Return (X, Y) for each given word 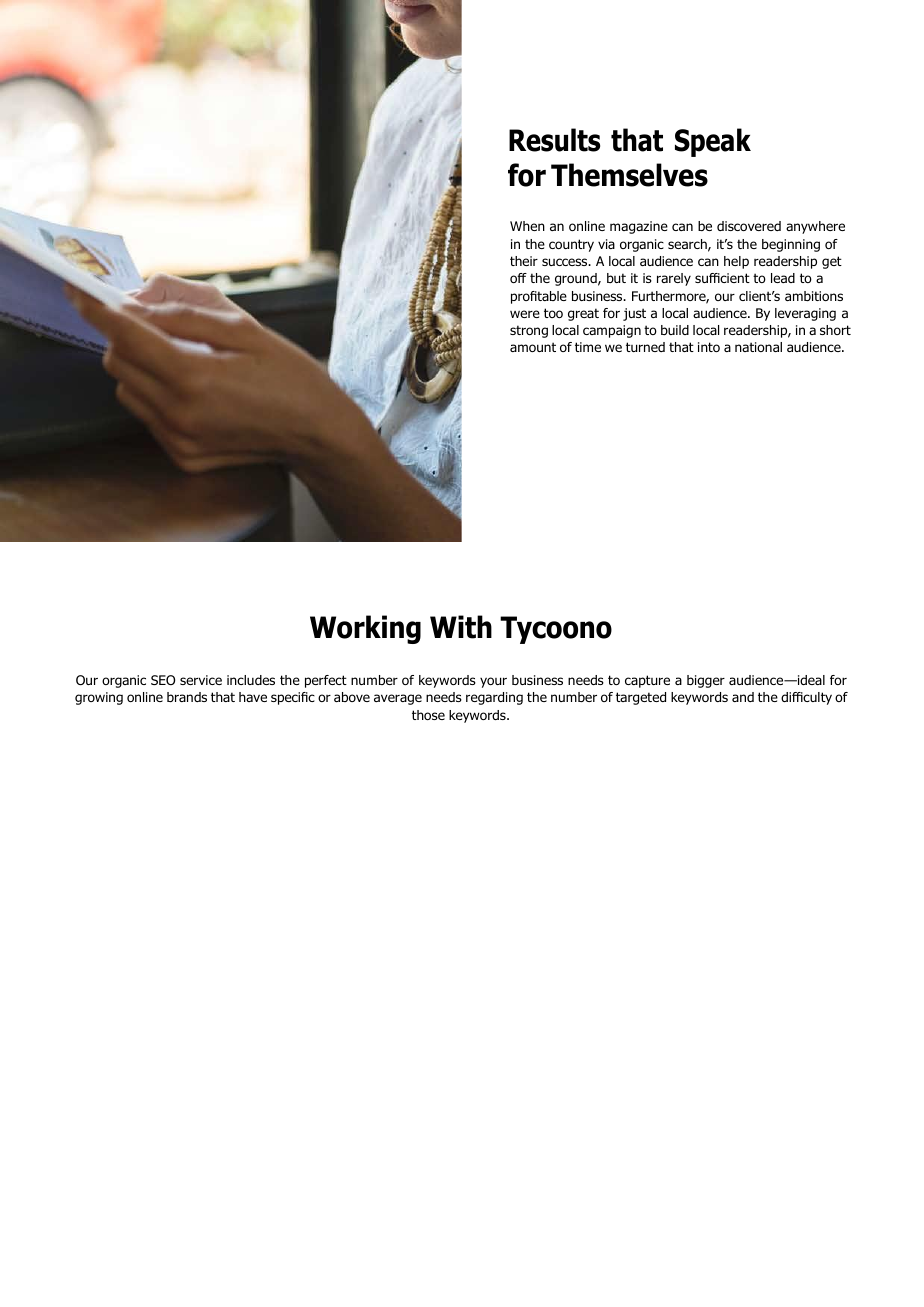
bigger (706, 681)
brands (187, 697)
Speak (713, 142)
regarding (494, 698)
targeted (641, 698)
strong (529, 331)
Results (554, 140)
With (461, 627)
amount (533, 347)
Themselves (629, 175)
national (758, 347)
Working (365, 629)
